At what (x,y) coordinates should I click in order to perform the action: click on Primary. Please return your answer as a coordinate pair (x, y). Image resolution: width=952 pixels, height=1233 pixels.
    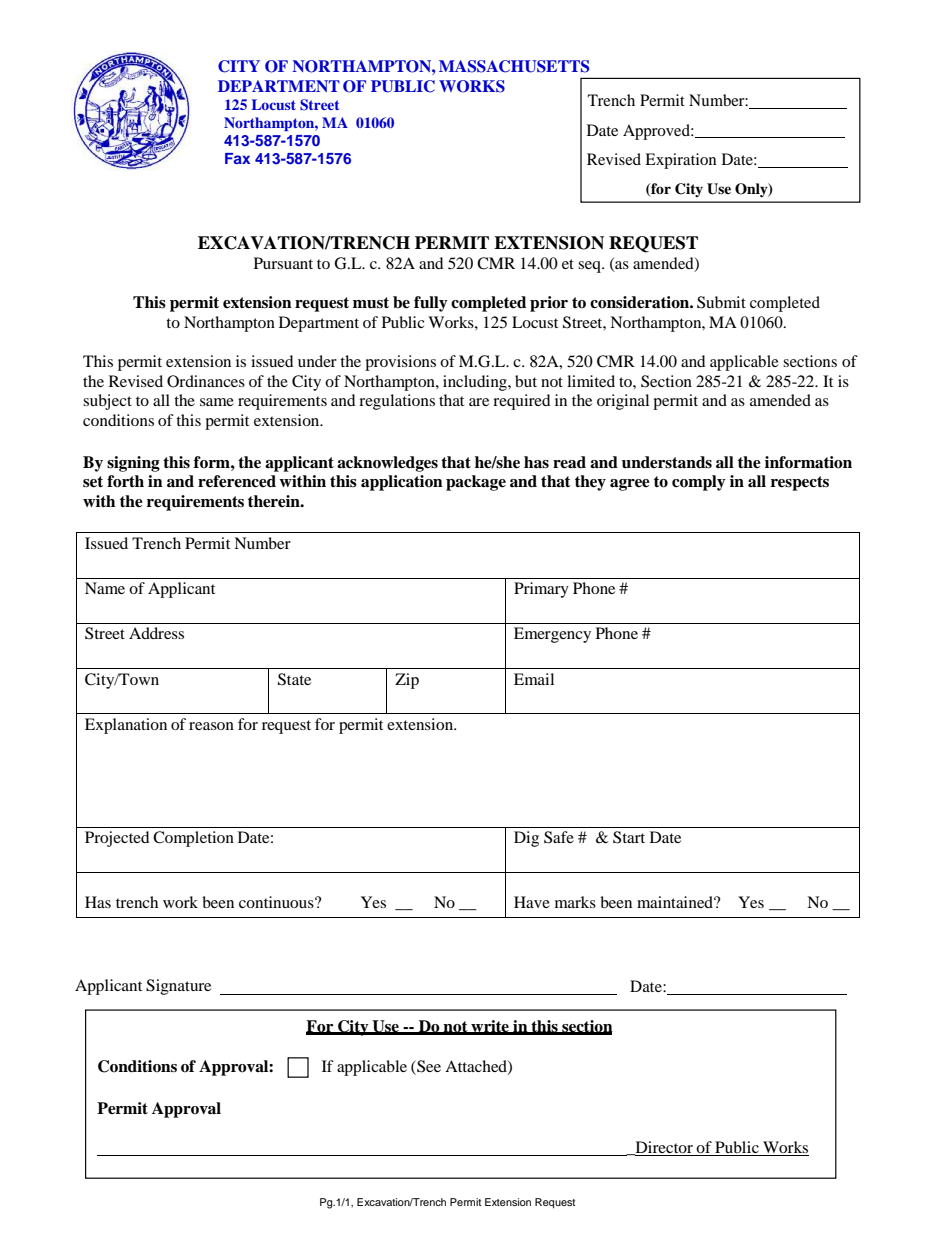
    Looking at the image, I should click on (541, 590).
